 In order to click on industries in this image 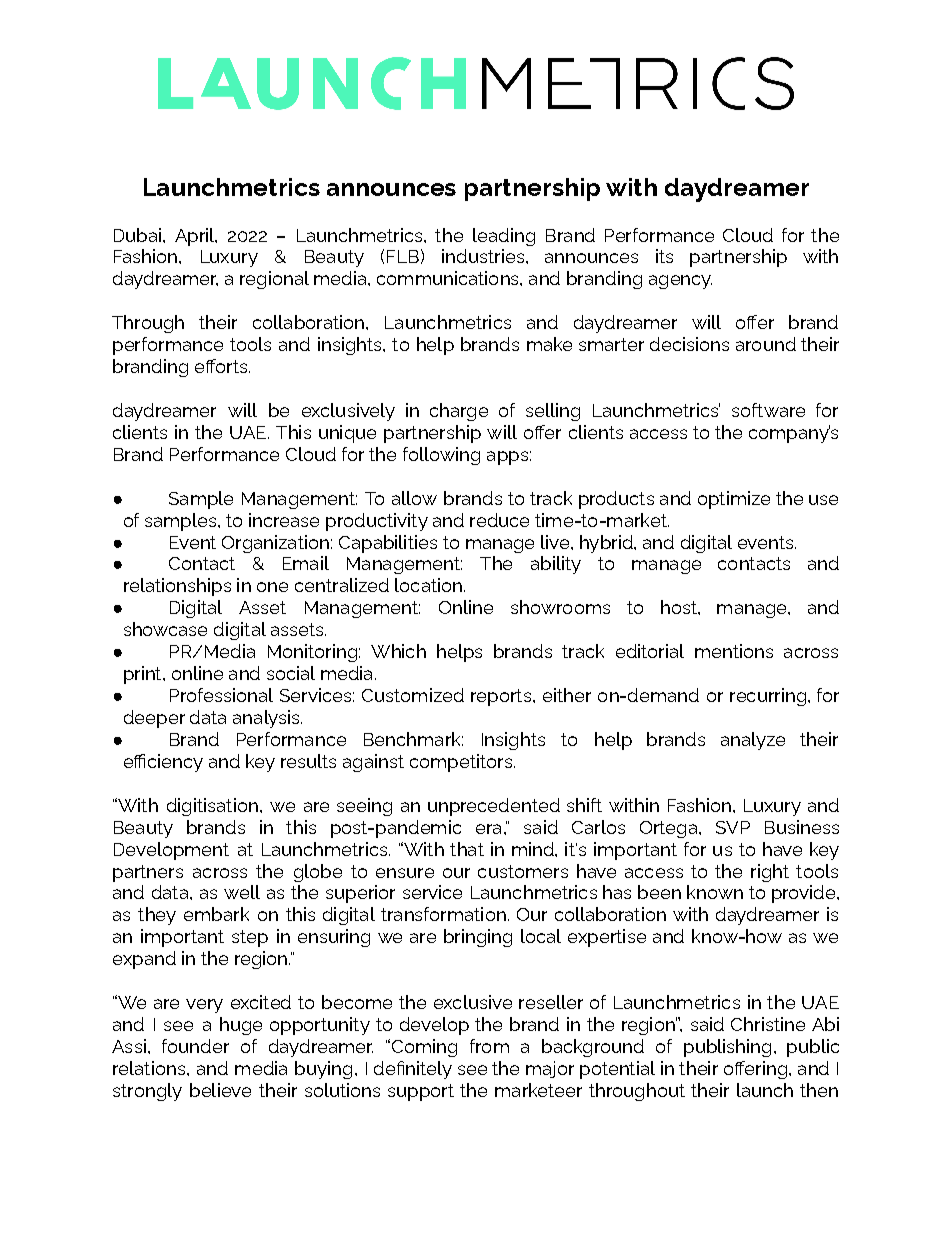, I will do `click(483, 256)`.
